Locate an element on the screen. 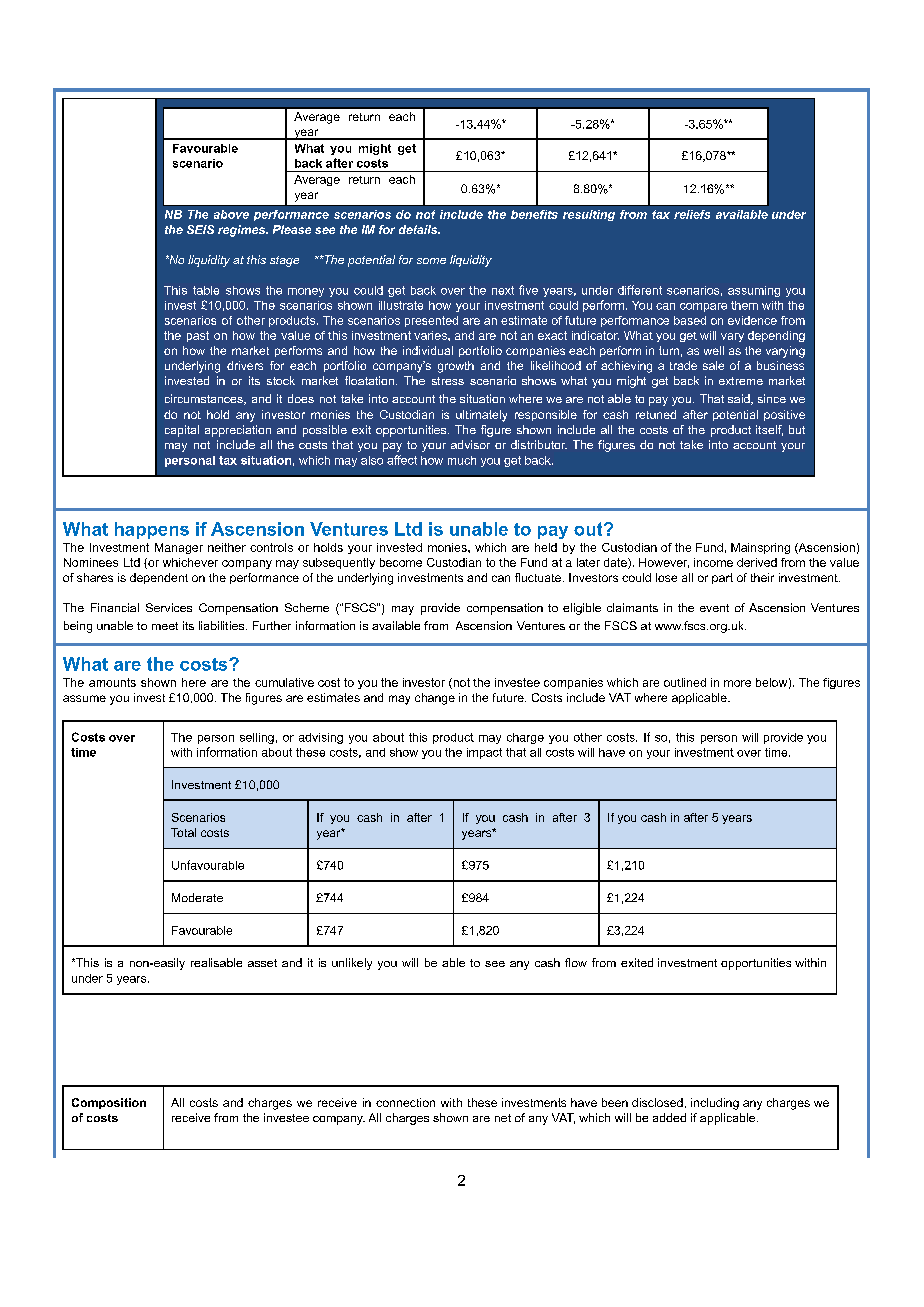 Image resolution: width=924 pixels, height=1307 pixels. Composition is located at coordinates (109, 1103).
